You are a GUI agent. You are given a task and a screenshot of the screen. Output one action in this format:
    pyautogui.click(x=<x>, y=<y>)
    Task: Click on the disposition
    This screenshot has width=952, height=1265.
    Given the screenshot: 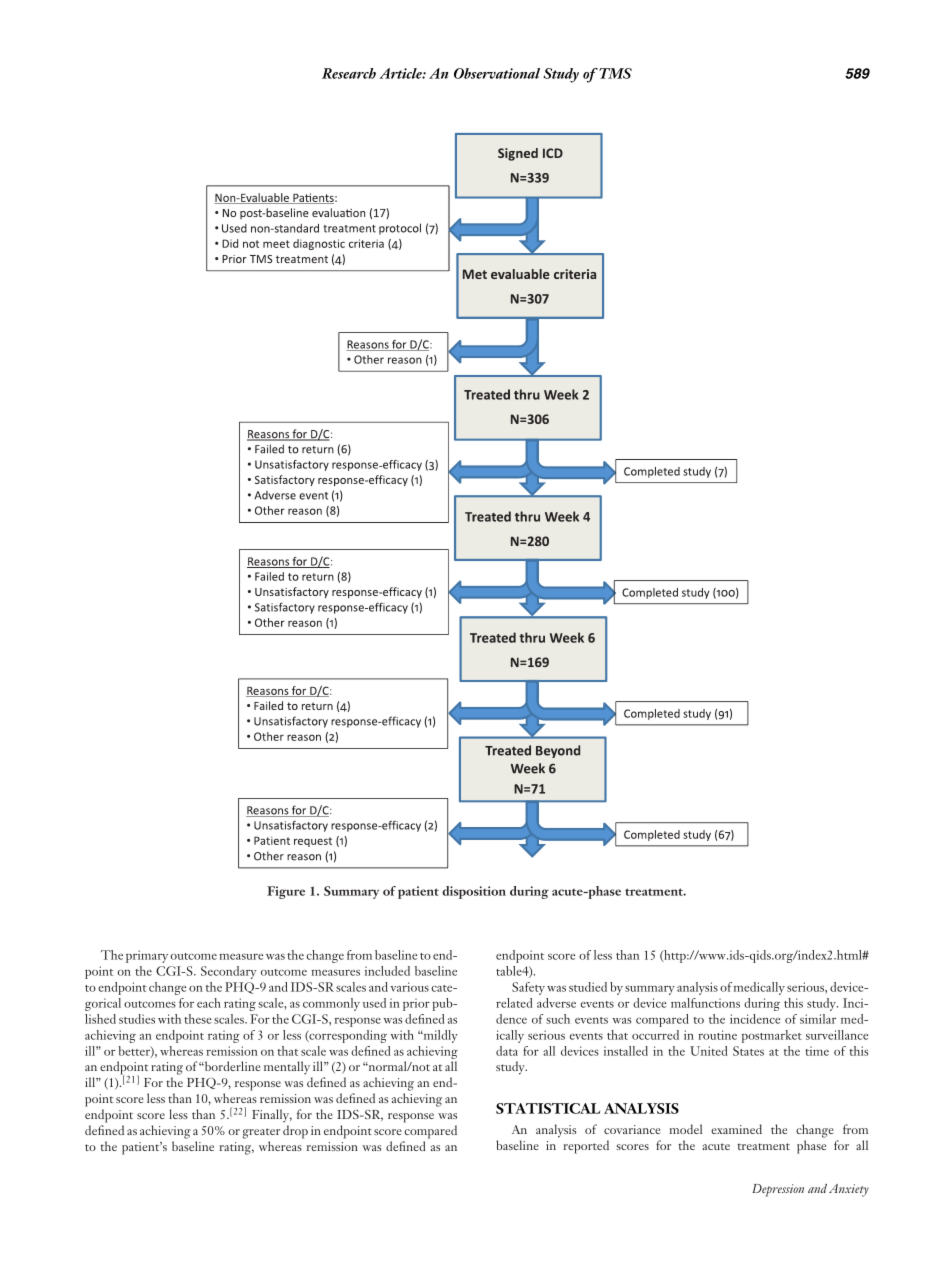 What is the action you would take?
    pyautogui.click(x=474, y=892)
